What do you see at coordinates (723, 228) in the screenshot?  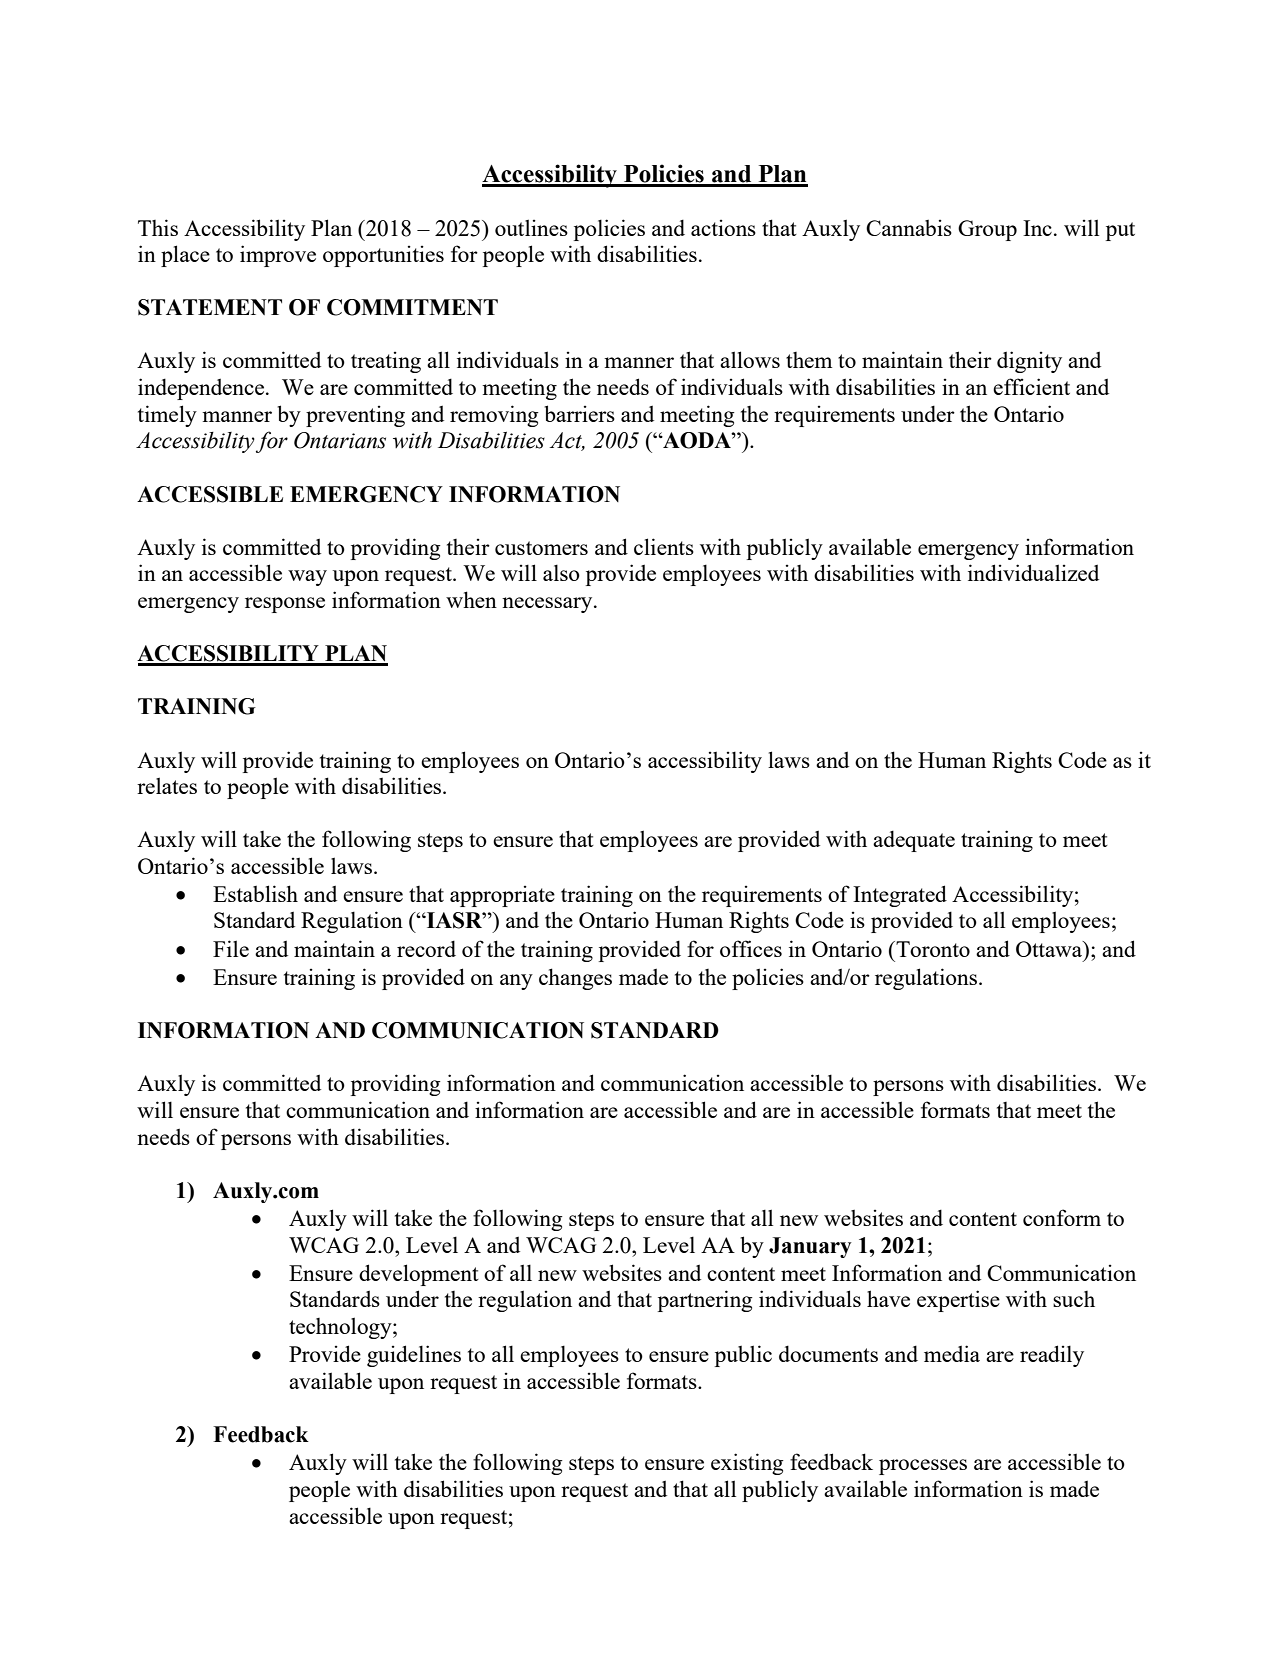 I see `actions` at bounding box center [723, 228].
